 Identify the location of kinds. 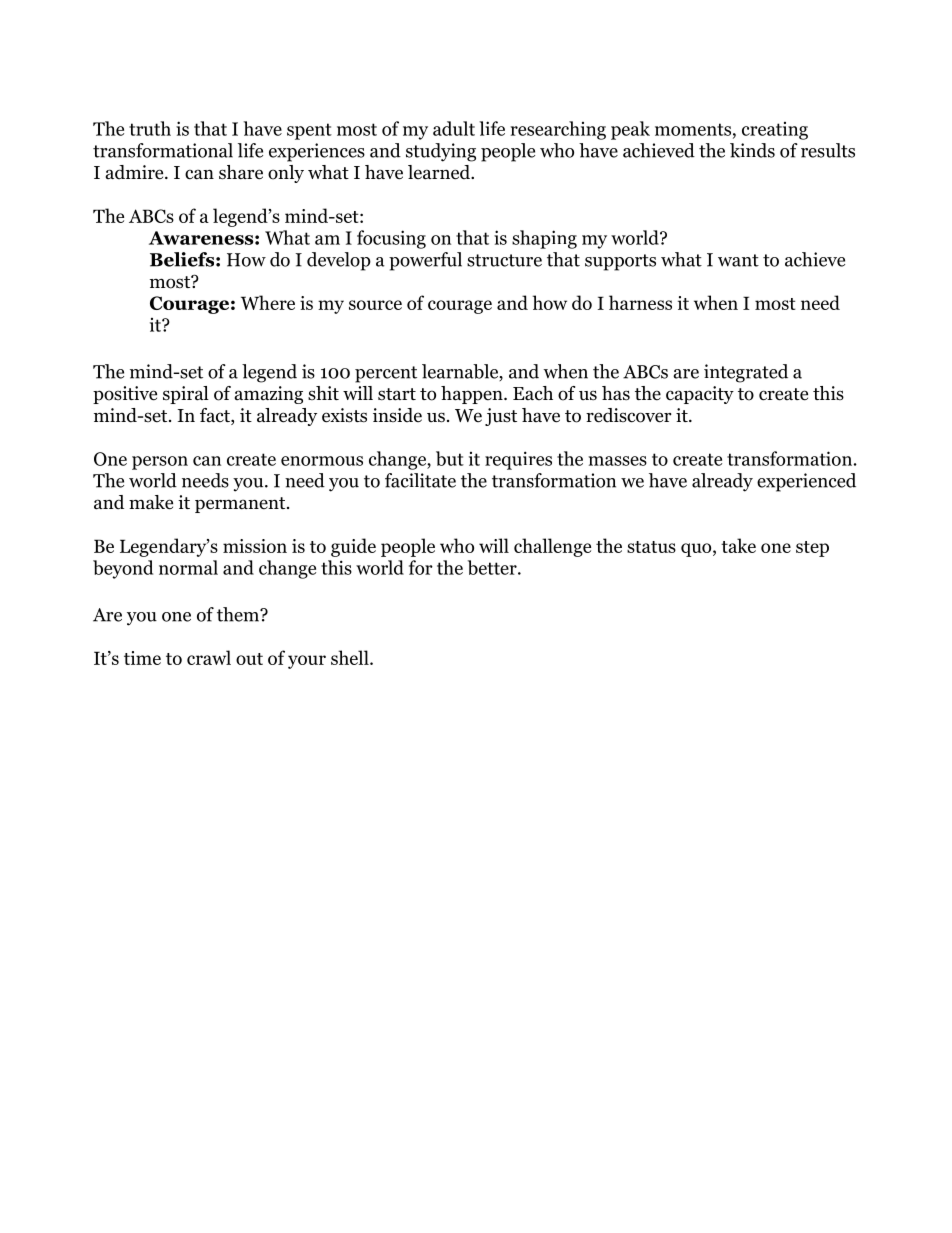
(752, 150).
